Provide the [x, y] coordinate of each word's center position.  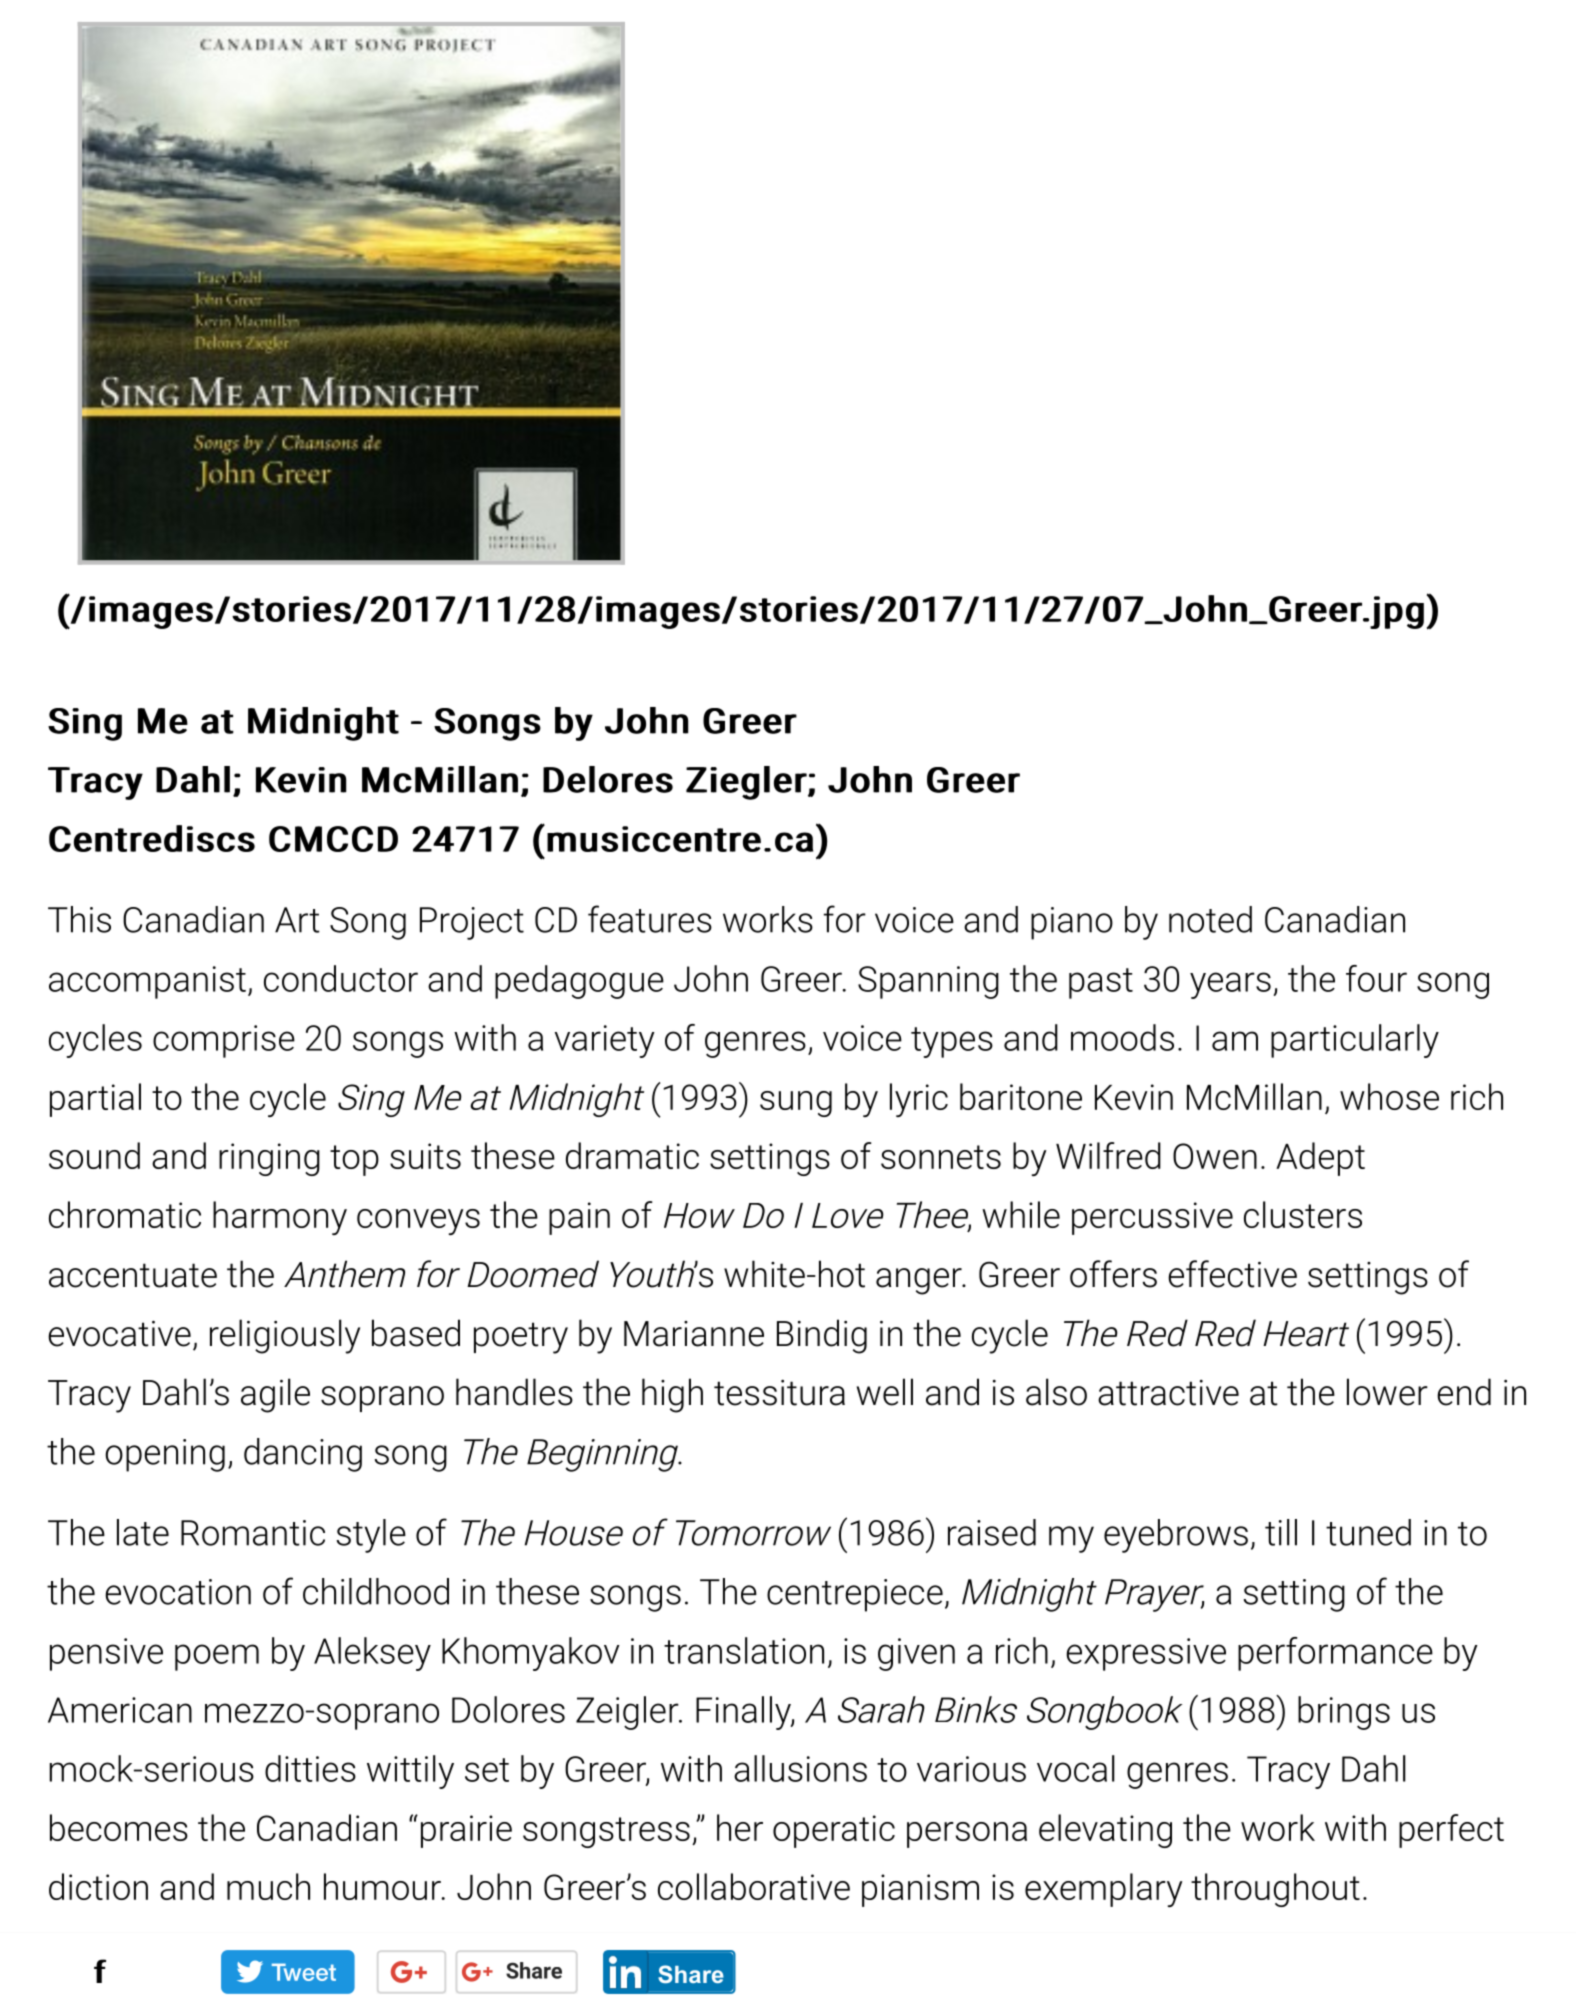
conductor [341, 978]
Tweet [304, 1972]
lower [1387, 1392]
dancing [303, 1455]
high [672, 1395]
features [650, 919]
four [1376, 978]
